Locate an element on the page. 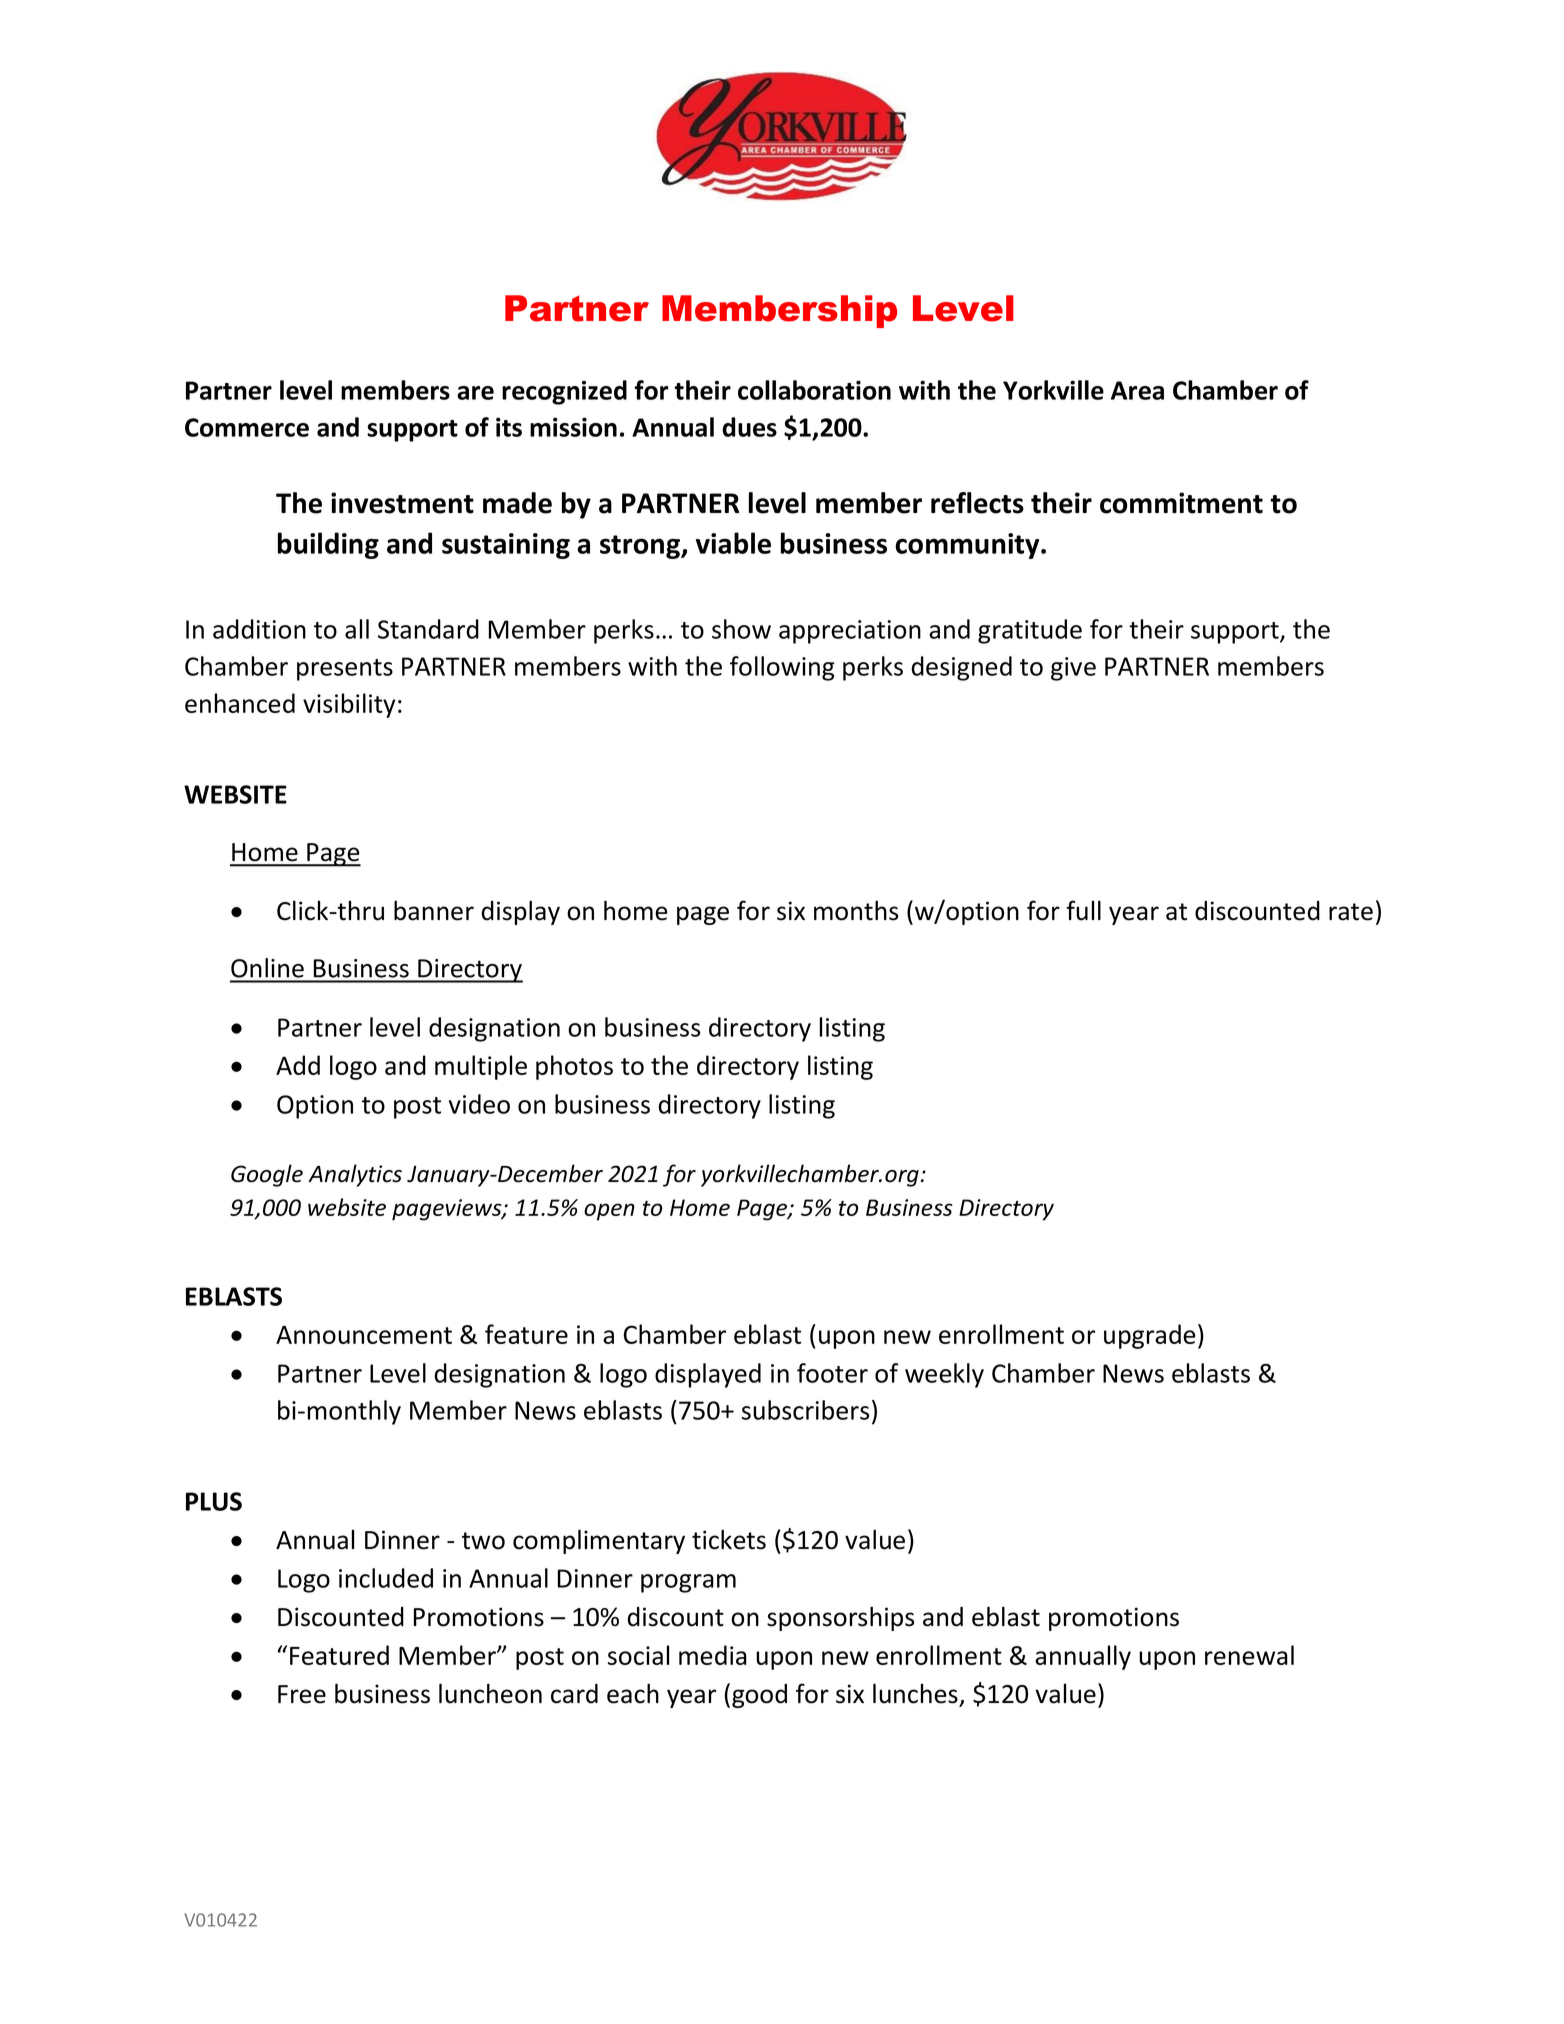  renewal is located at coordinates (1249, 1655).
